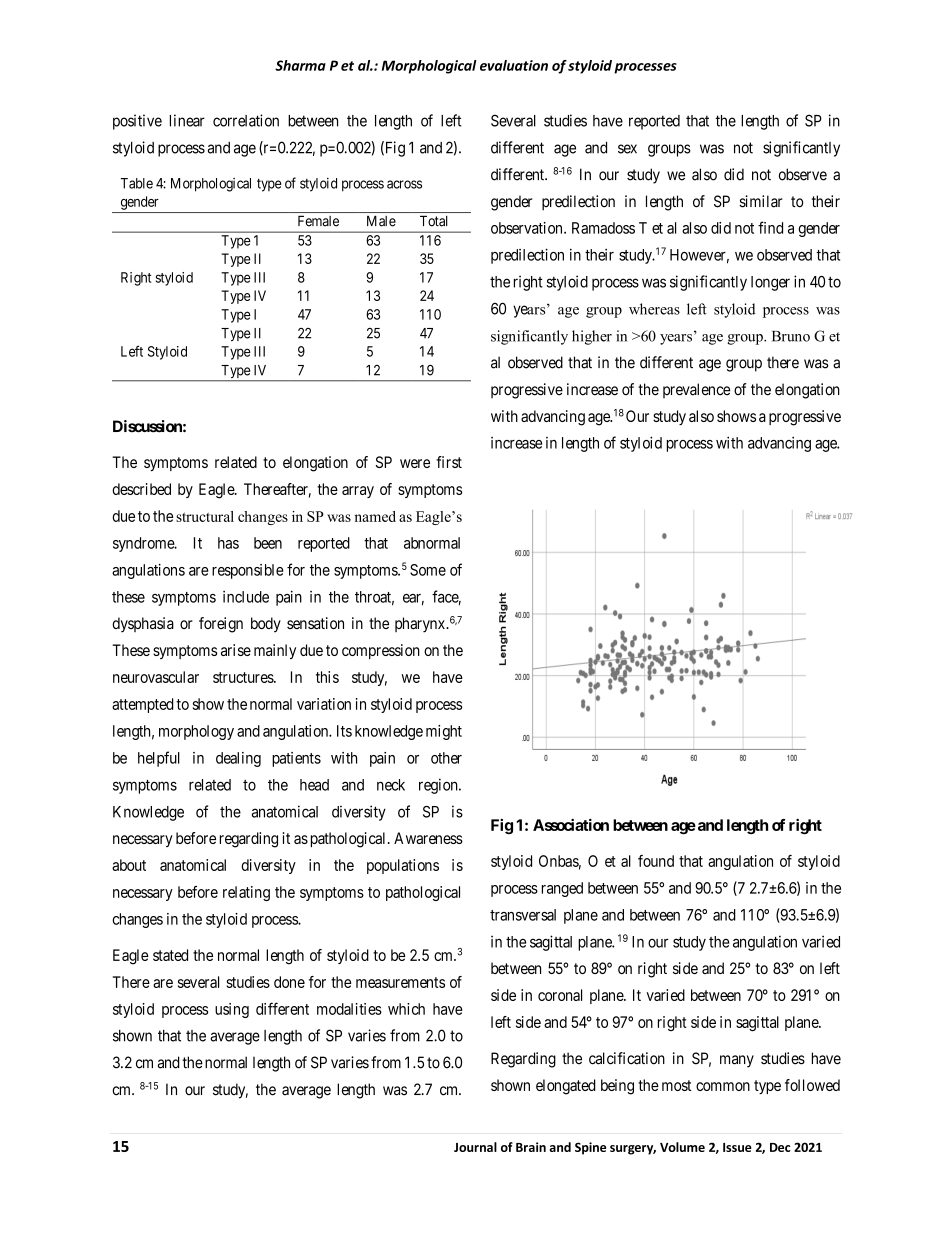 This page has width=952, height=1233. I want to click on Some, so click(428, 570).
